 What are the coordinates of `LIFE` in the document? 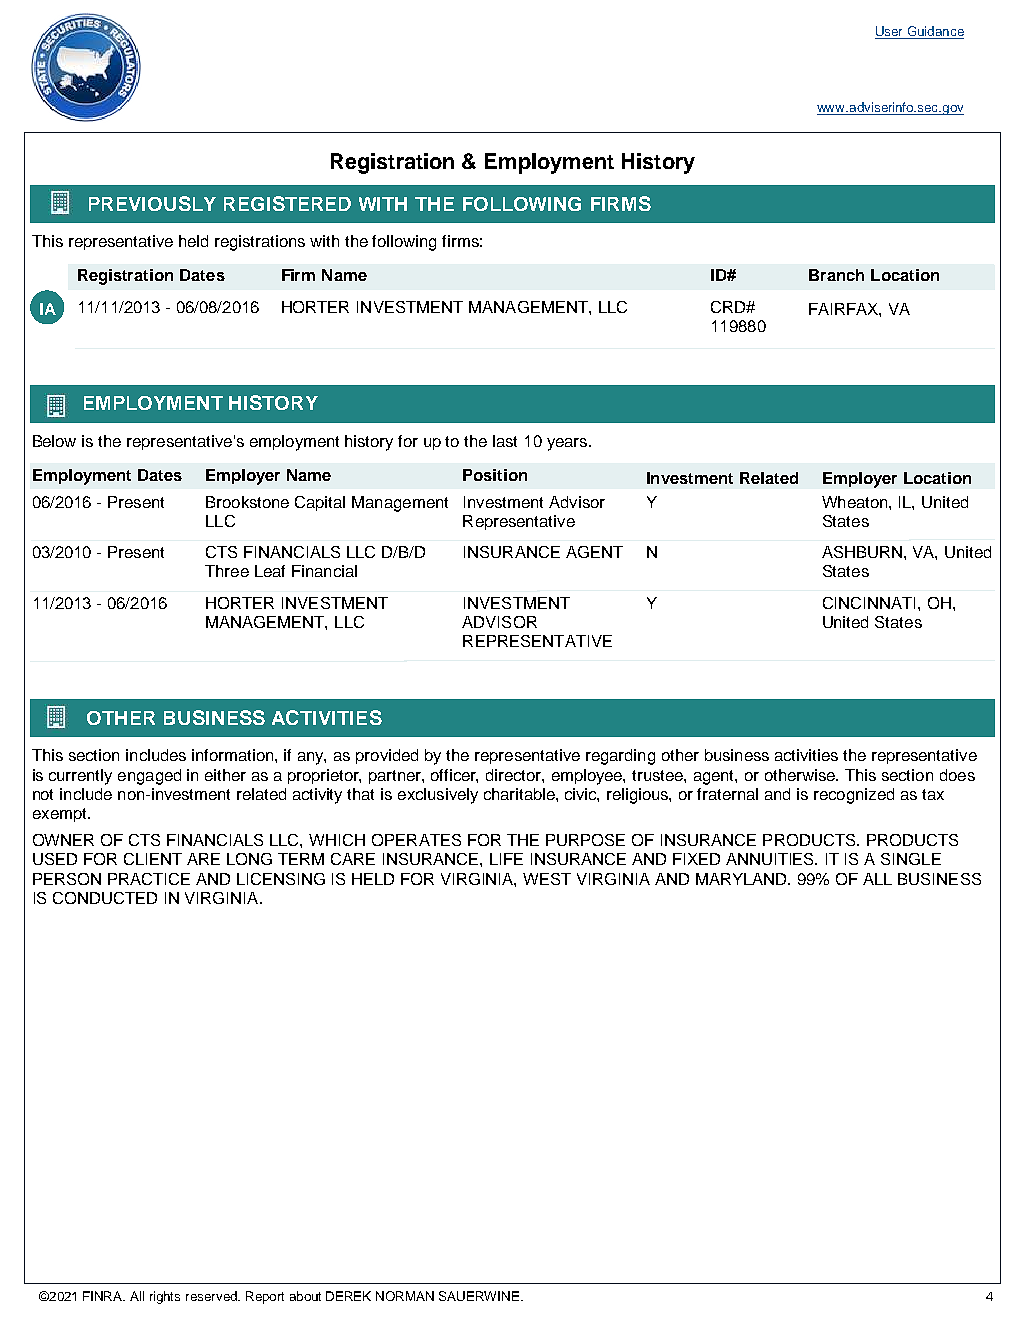 It's located at (506, 859).
